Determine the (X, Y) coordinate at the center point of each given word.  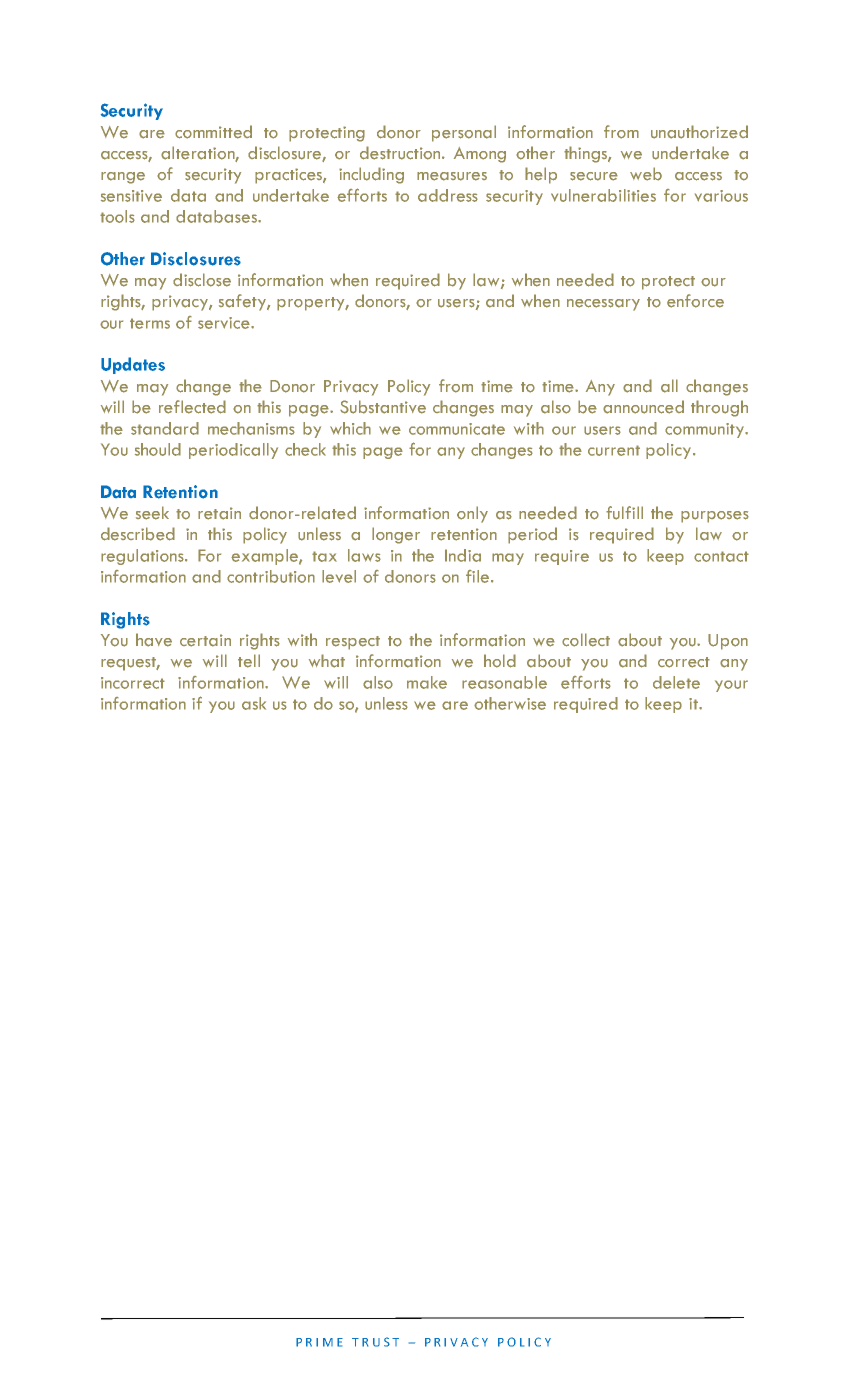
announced (643, 407)
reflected (192, 407)
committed (213, 132)
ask (254, 703)
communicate (457, 429)
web (646, 174)
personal (464, 133)
